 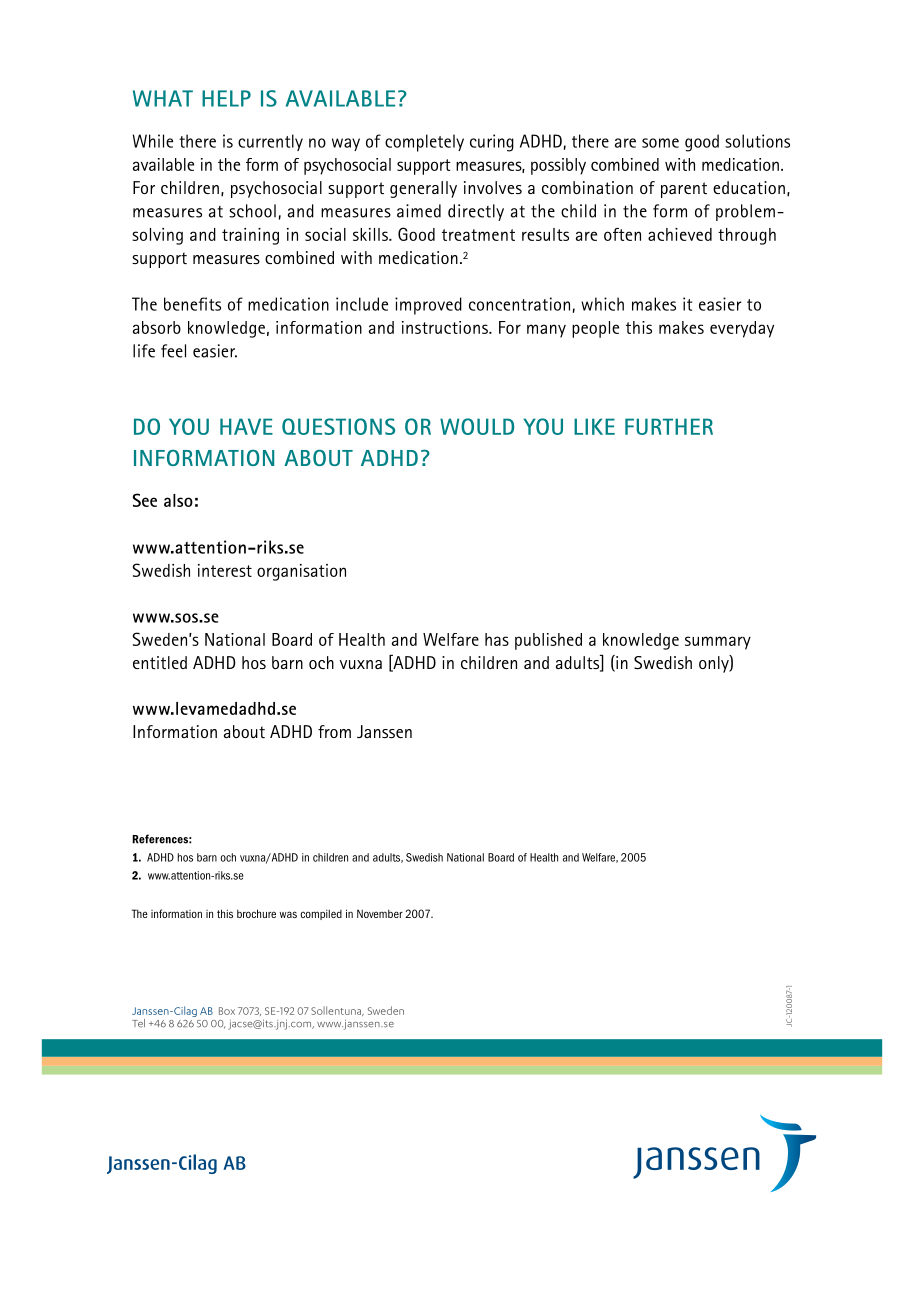 What do you see at coordinates (424, 143) in the document?
I see `completely` at bounding box center [424, 143].
